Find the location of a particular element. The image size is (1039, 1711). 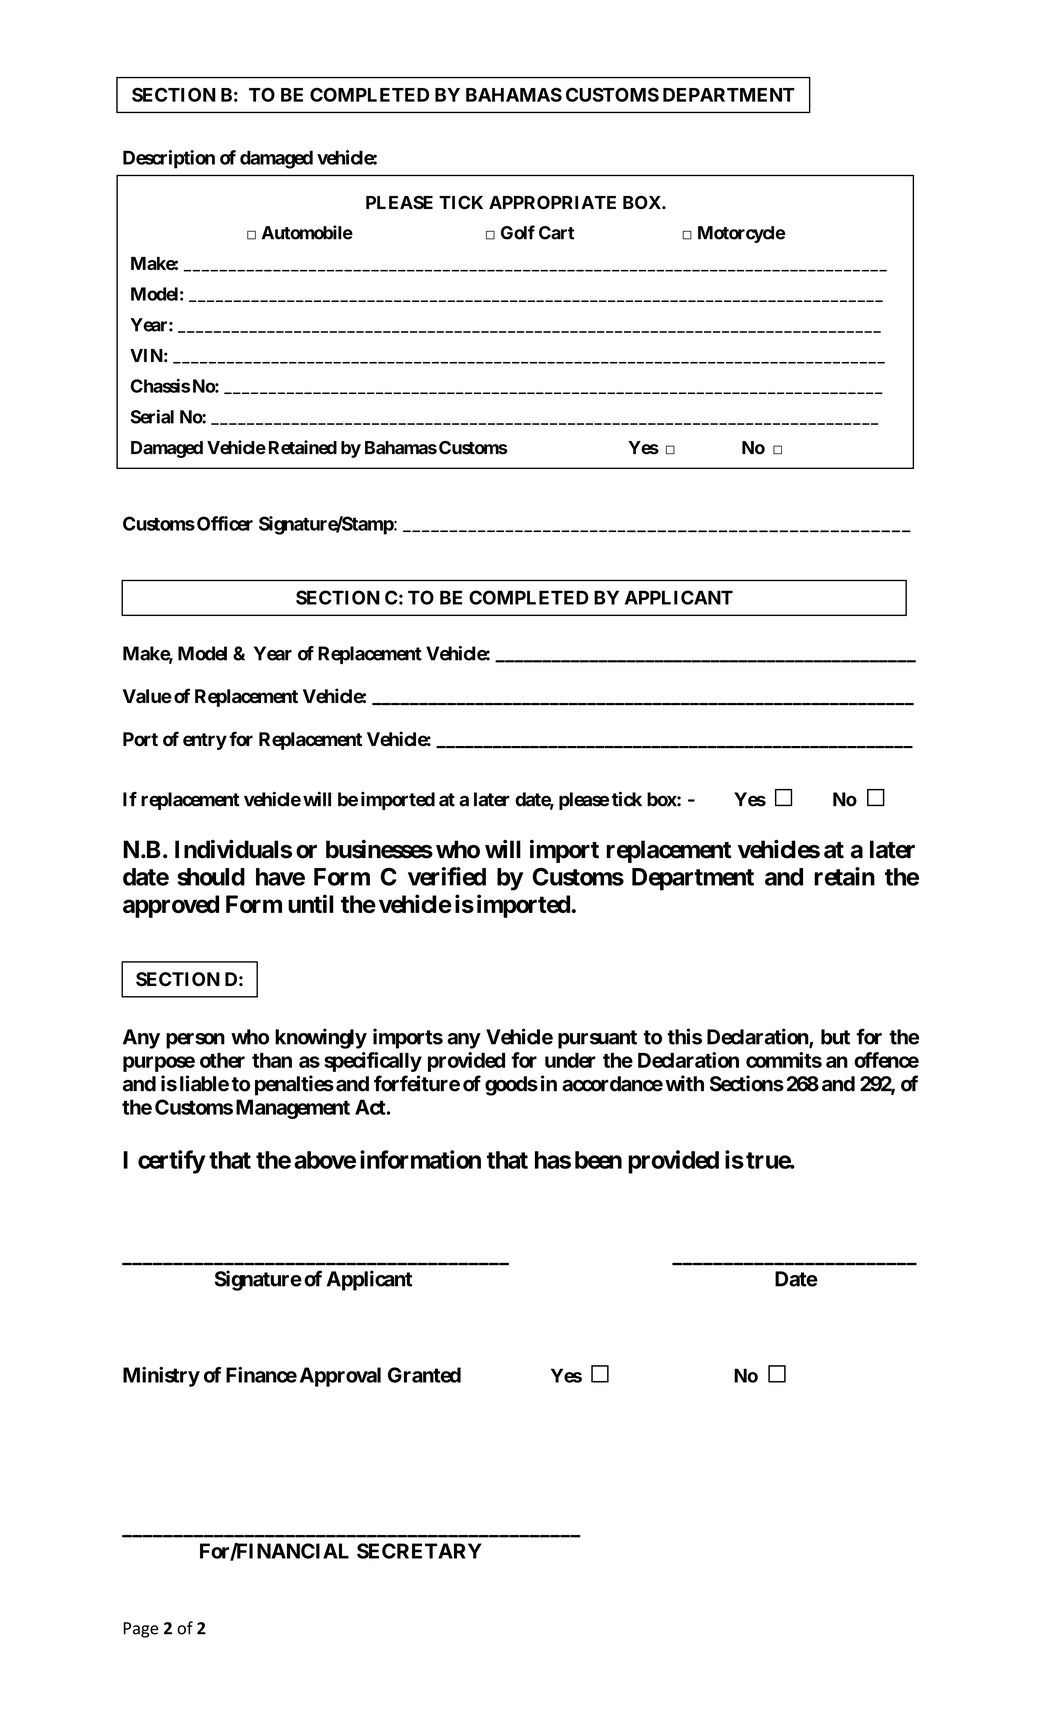

Page is located at coordinates (140, 1630).
